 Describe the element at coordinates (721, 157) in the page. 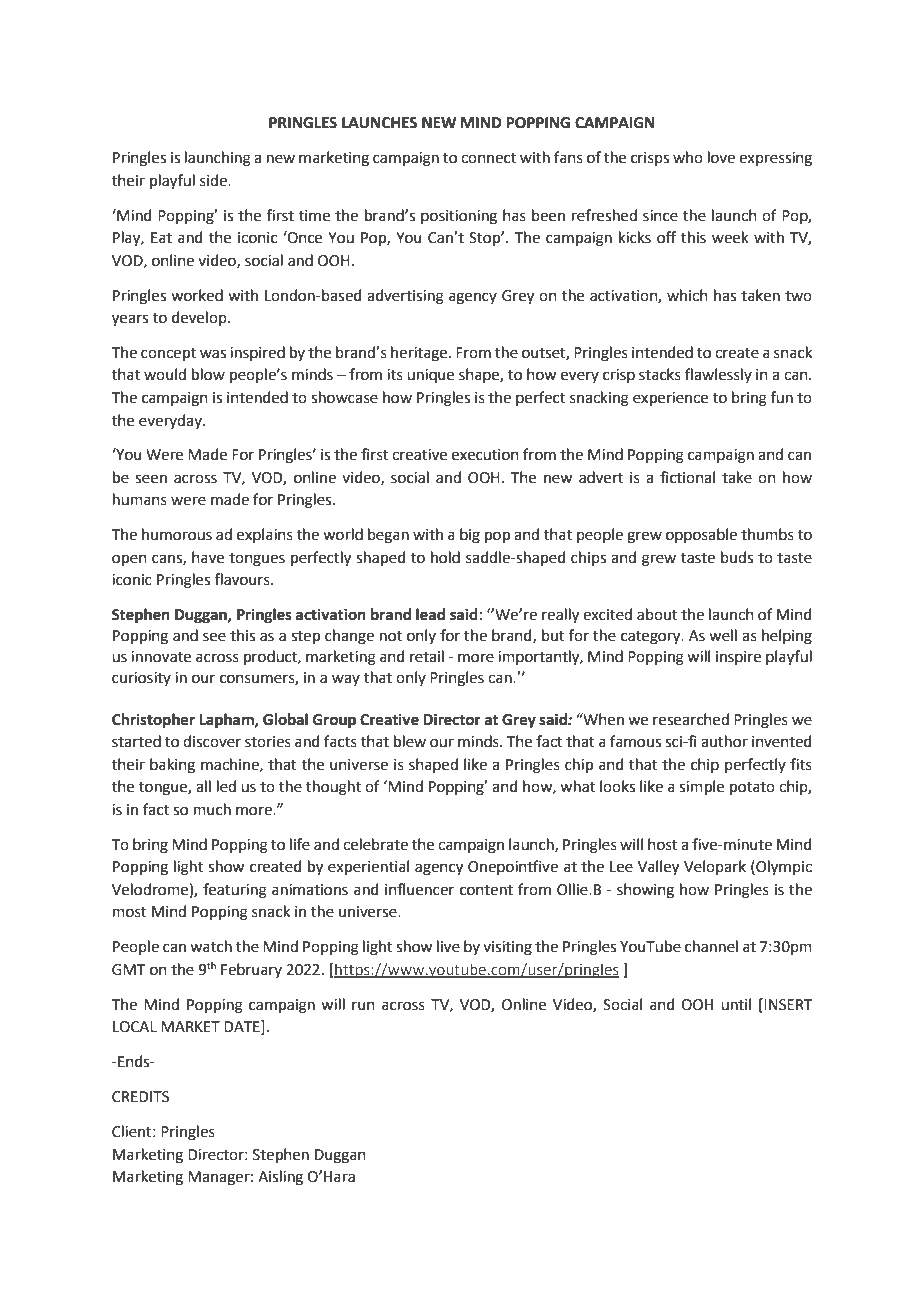

I see `love` at that location.
